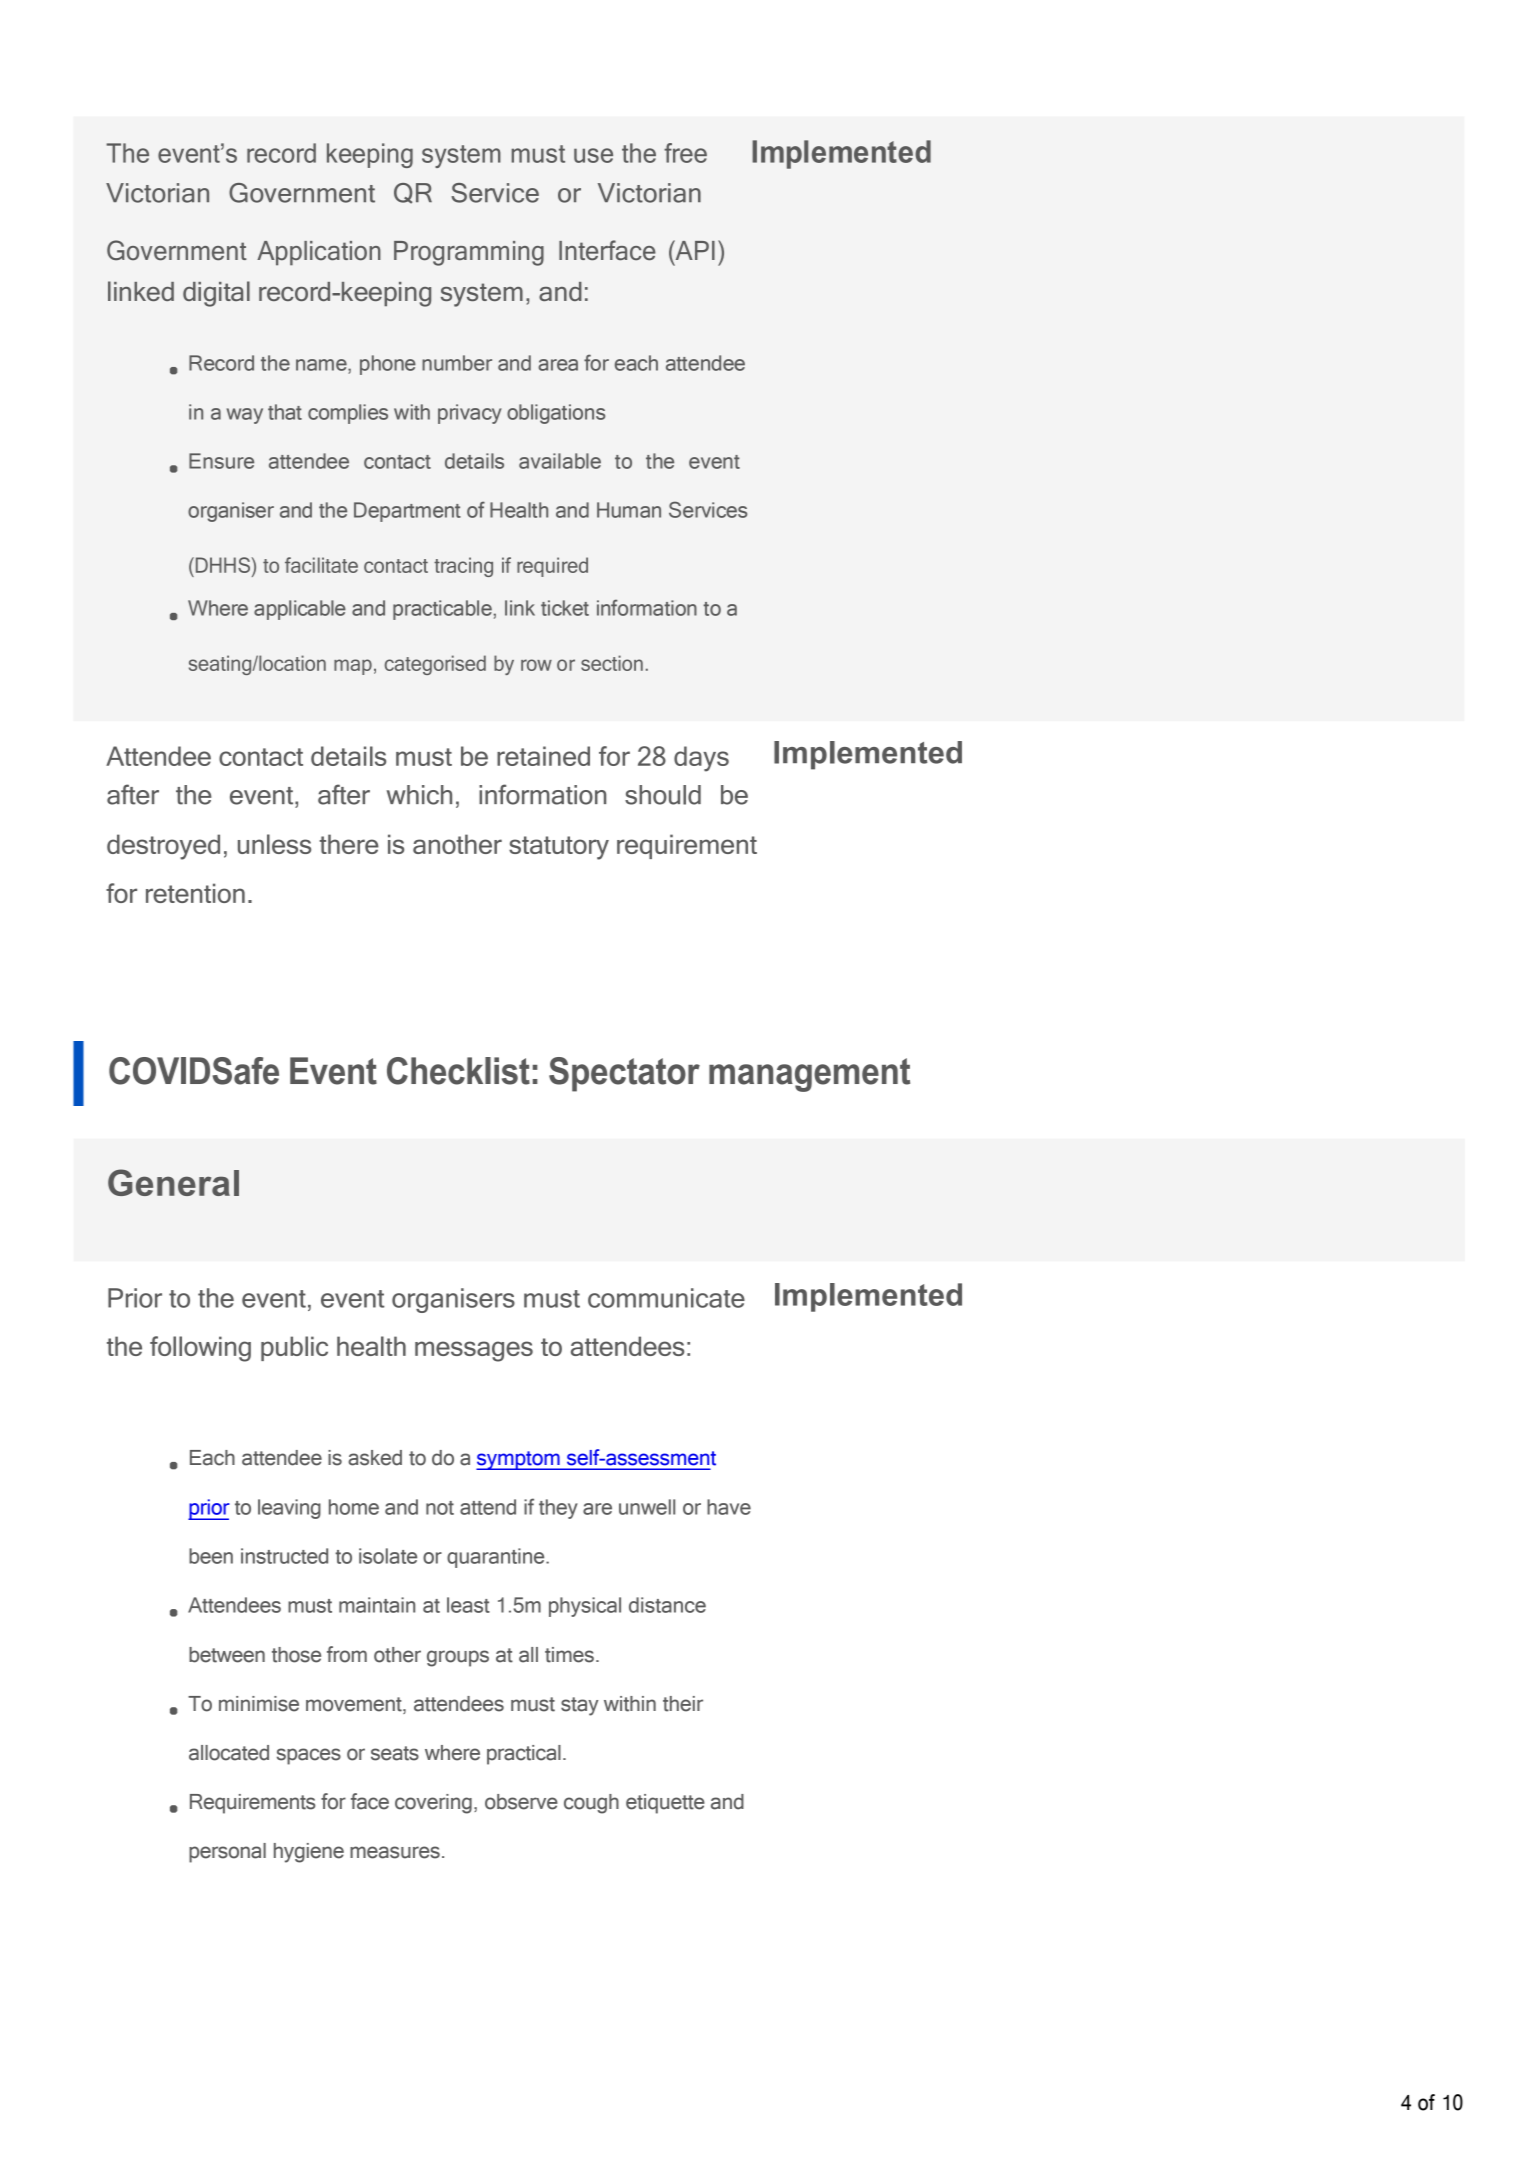 This image has width=1538, height=2177. I want to click on days, so click(701, 759).
